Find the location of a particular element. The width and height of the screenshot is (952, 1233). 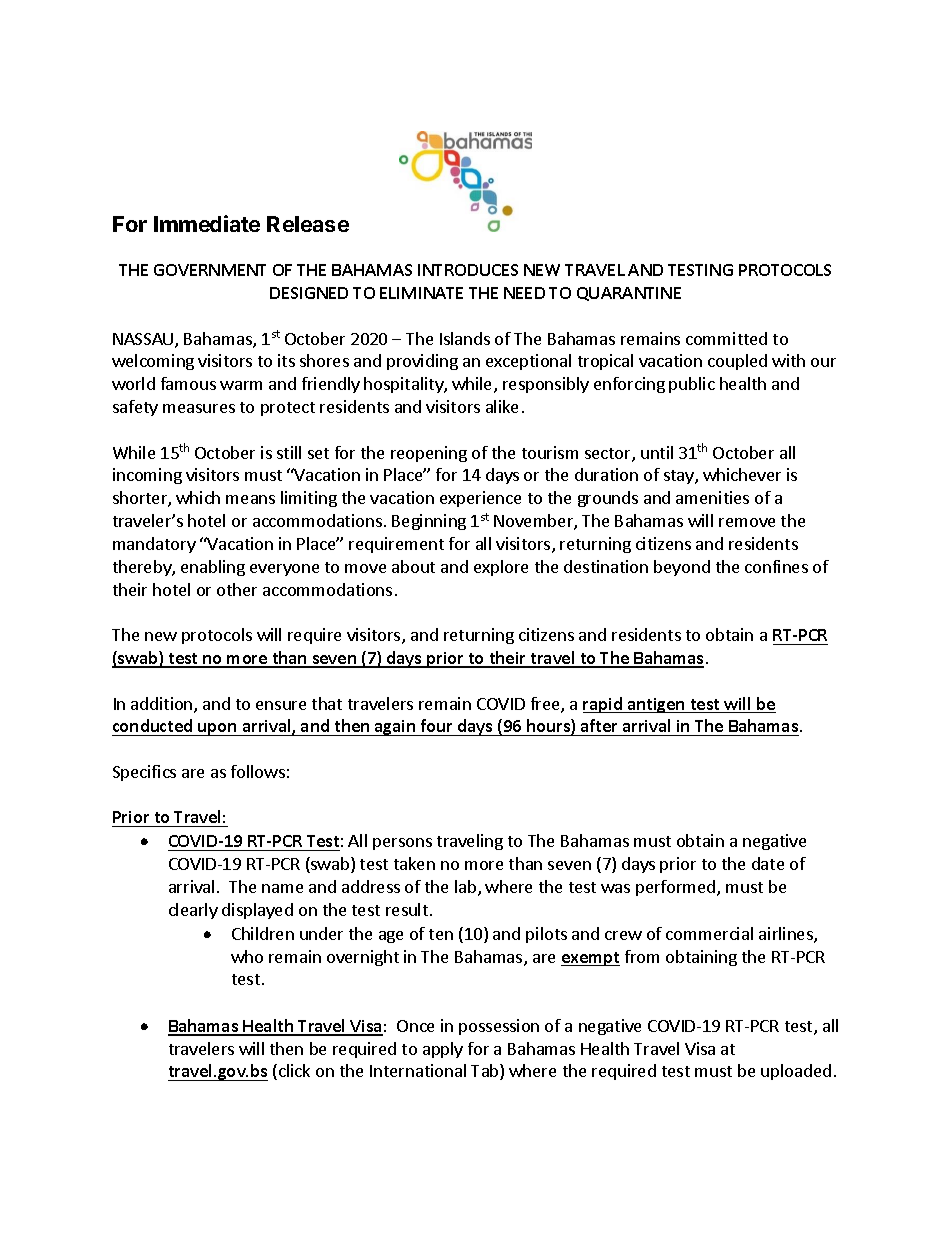

QUARANTINE is located at coordinates (629, 294).
